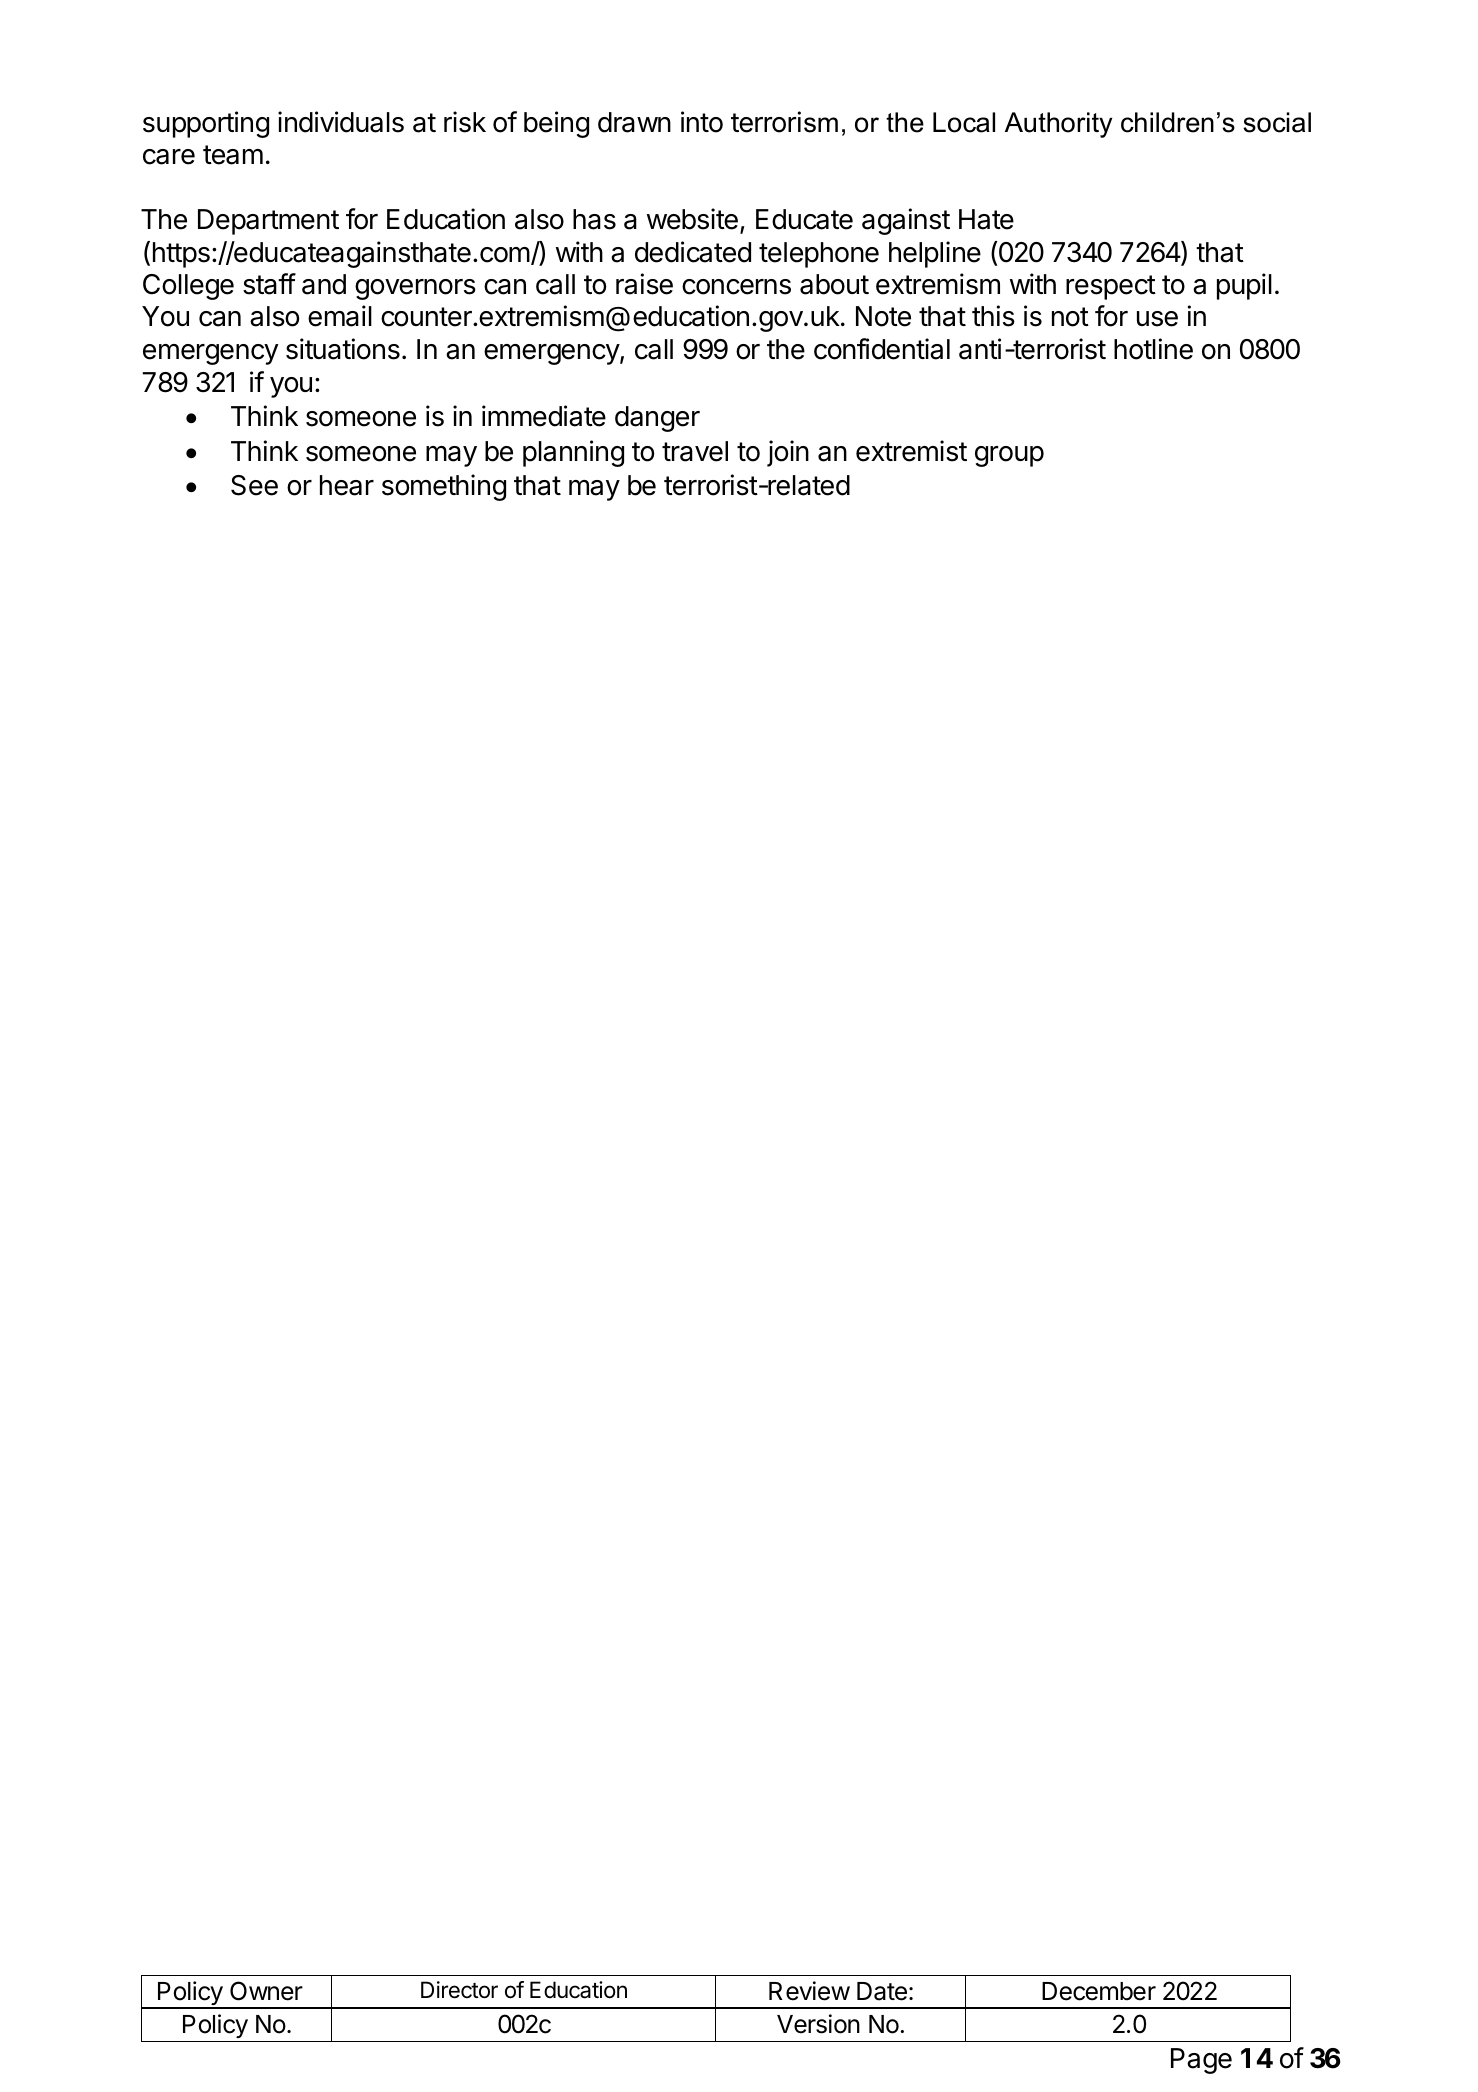 This image has height=2092, width=1478. Describe the element at coordinates (695, 451) in the image. I see `travel` at that location.
